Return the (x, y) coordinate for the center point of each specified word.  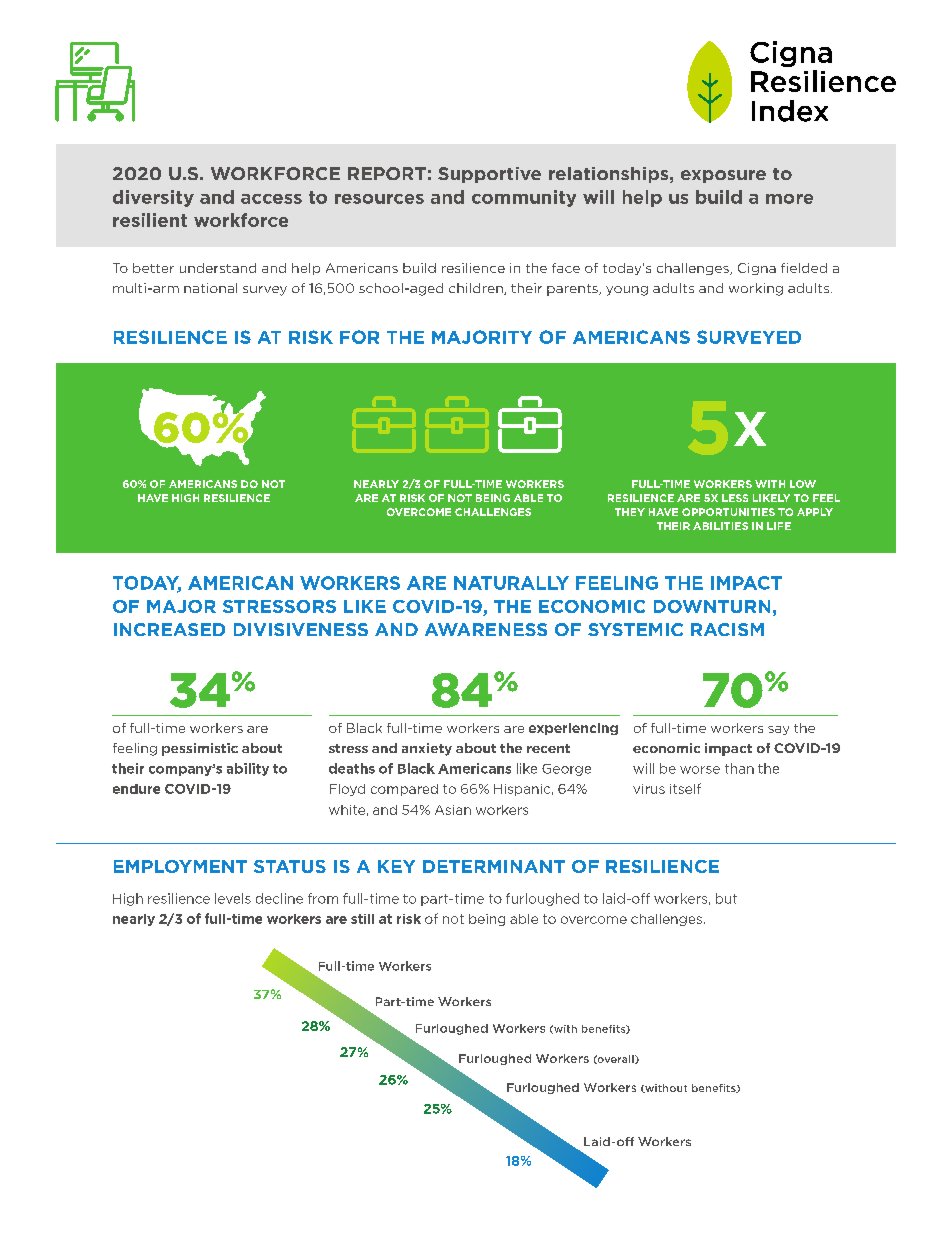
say (778, 730)
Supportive (489, 175)
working (756, 289)
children (477, 289)
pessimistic (200, 749)
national (210, 288)
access (271, 199)
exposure (723, 176)
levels (233, 898)
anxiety (427, 749)
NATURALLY (511, 583)
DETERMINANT (494, 866)
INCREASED (169, 629)
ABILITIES (720, 526)
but (726, 898)
